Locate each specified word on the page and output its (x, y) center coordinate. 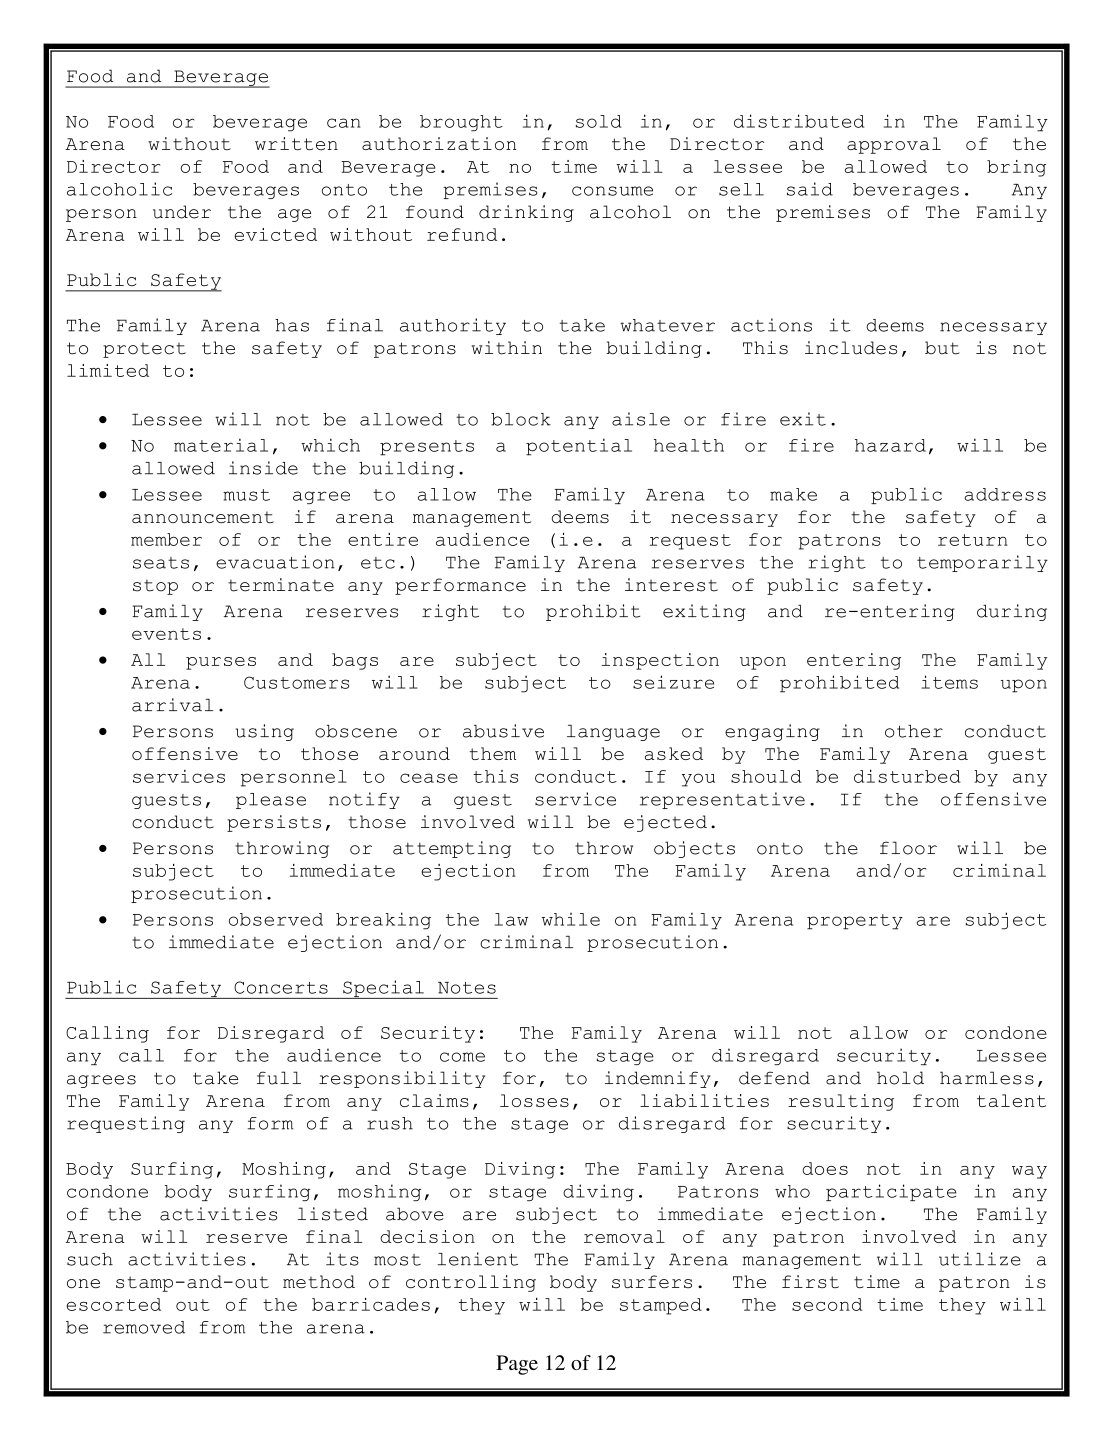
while (571, 919)
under (182, 212)
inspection (660, 661)
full (279, 1078)
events (166, 634)
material (221, 445)
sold (599, 121)
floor (908, 848)
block (521, 419)
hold (900, 1078)
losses (534, 1100)
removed (144, 1327)
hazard (890, 445)
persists (274, 823)
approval (894, 145)
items (950, 682)
